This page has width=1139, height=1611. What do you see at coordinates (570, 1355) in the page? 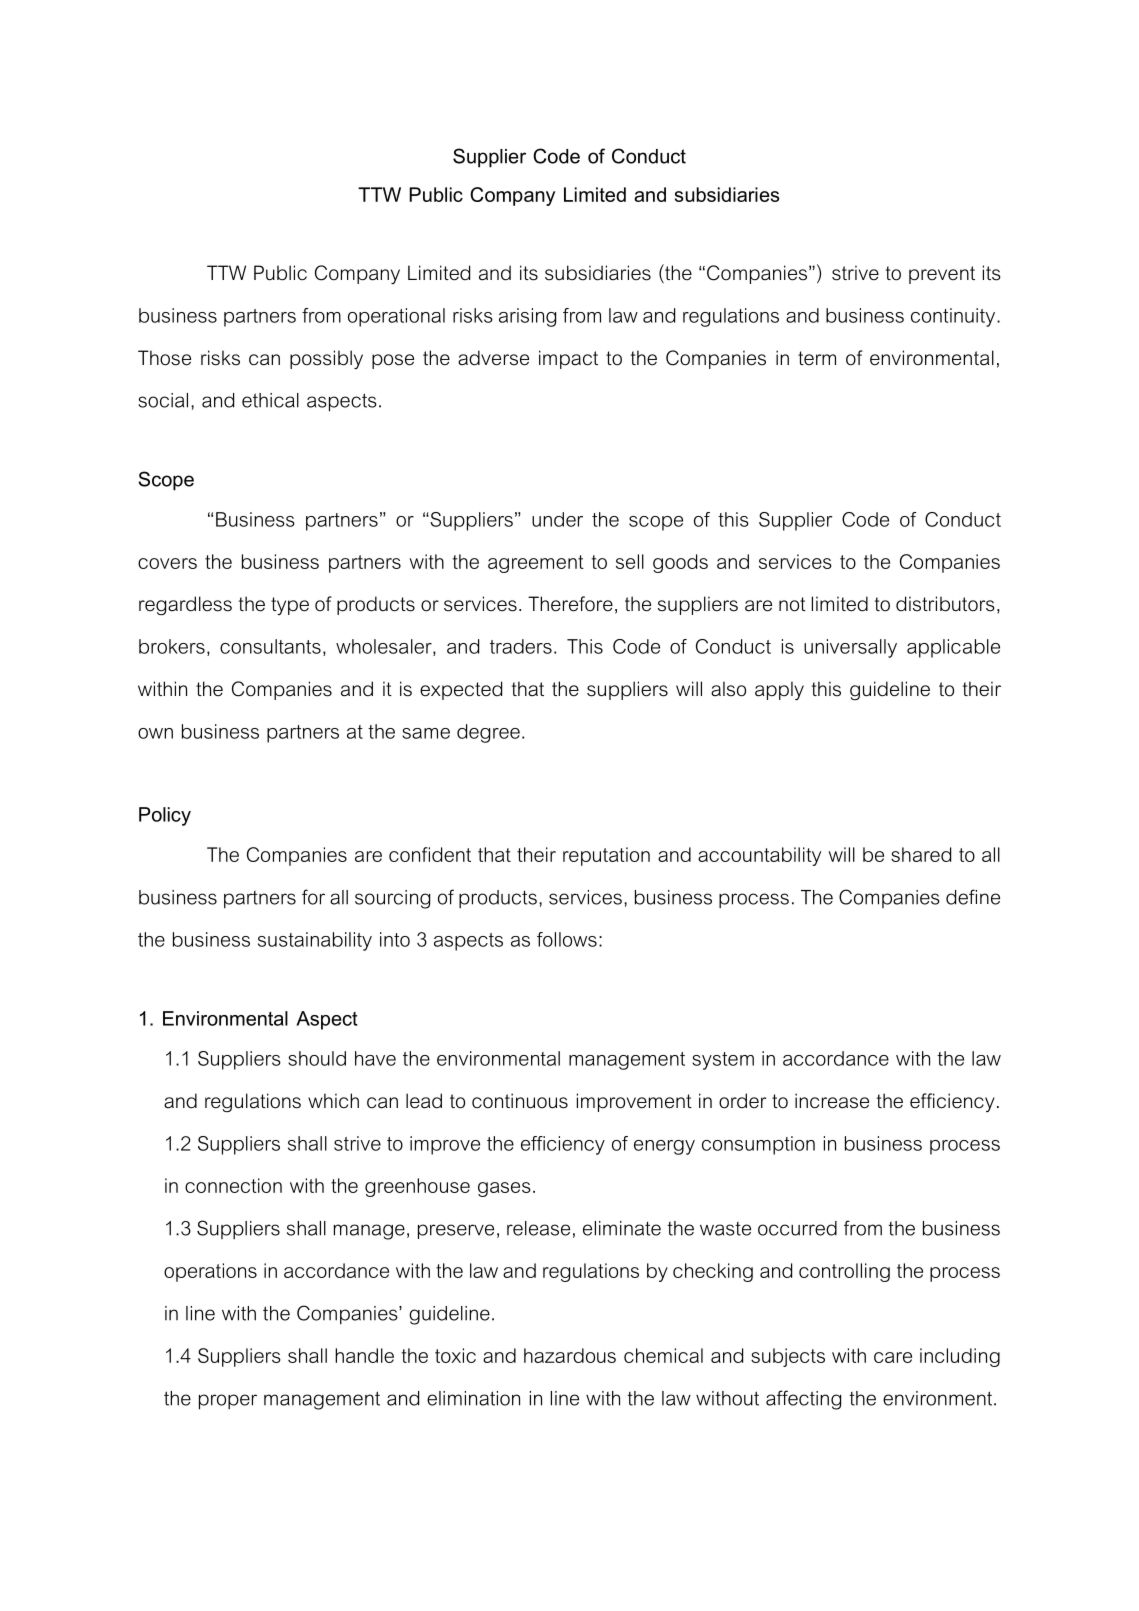
I see `hazardous` at bounding box center [570, 1355].
